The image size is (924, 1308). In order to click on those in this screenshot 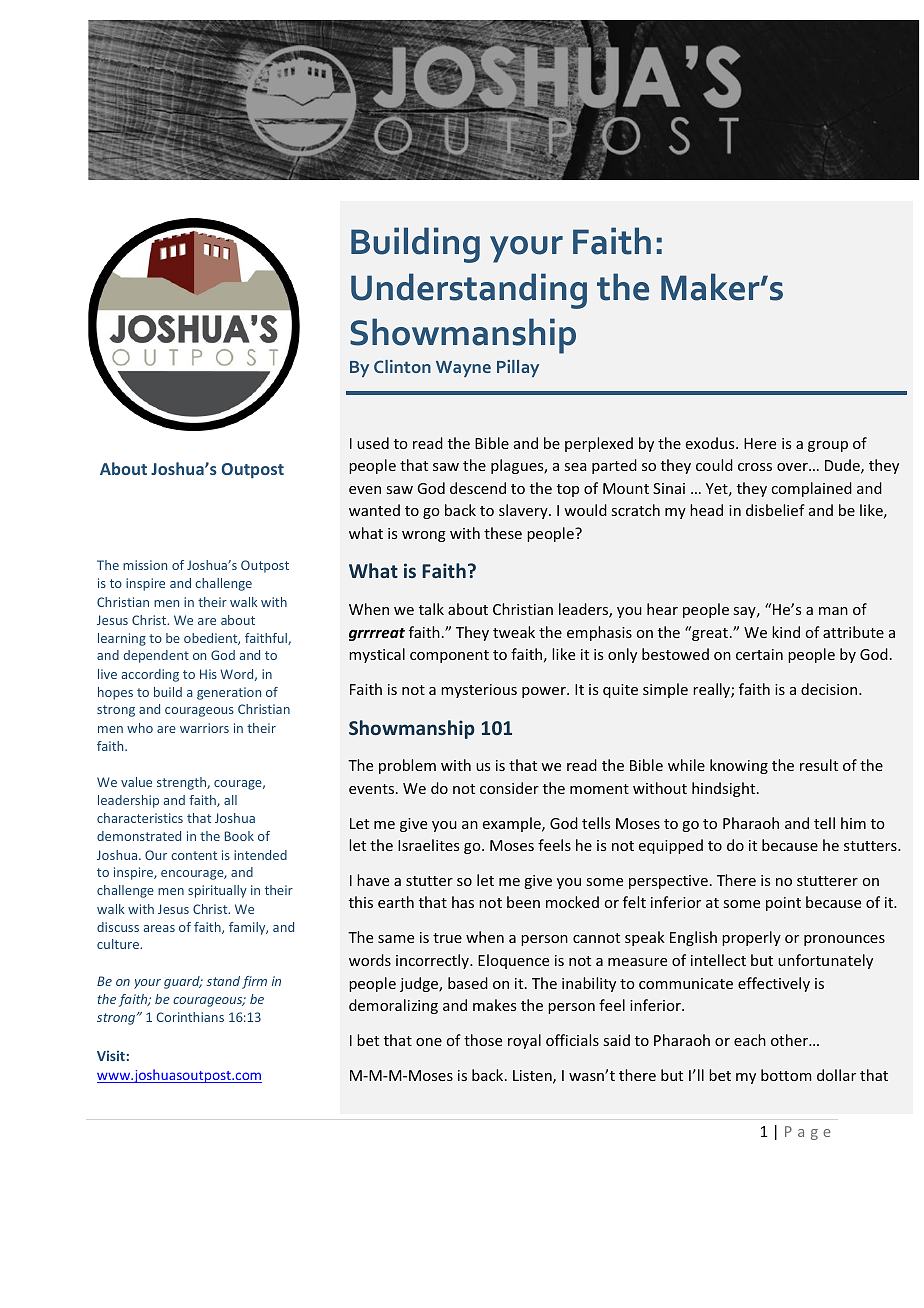, I will do `click(483, 1040)`.
